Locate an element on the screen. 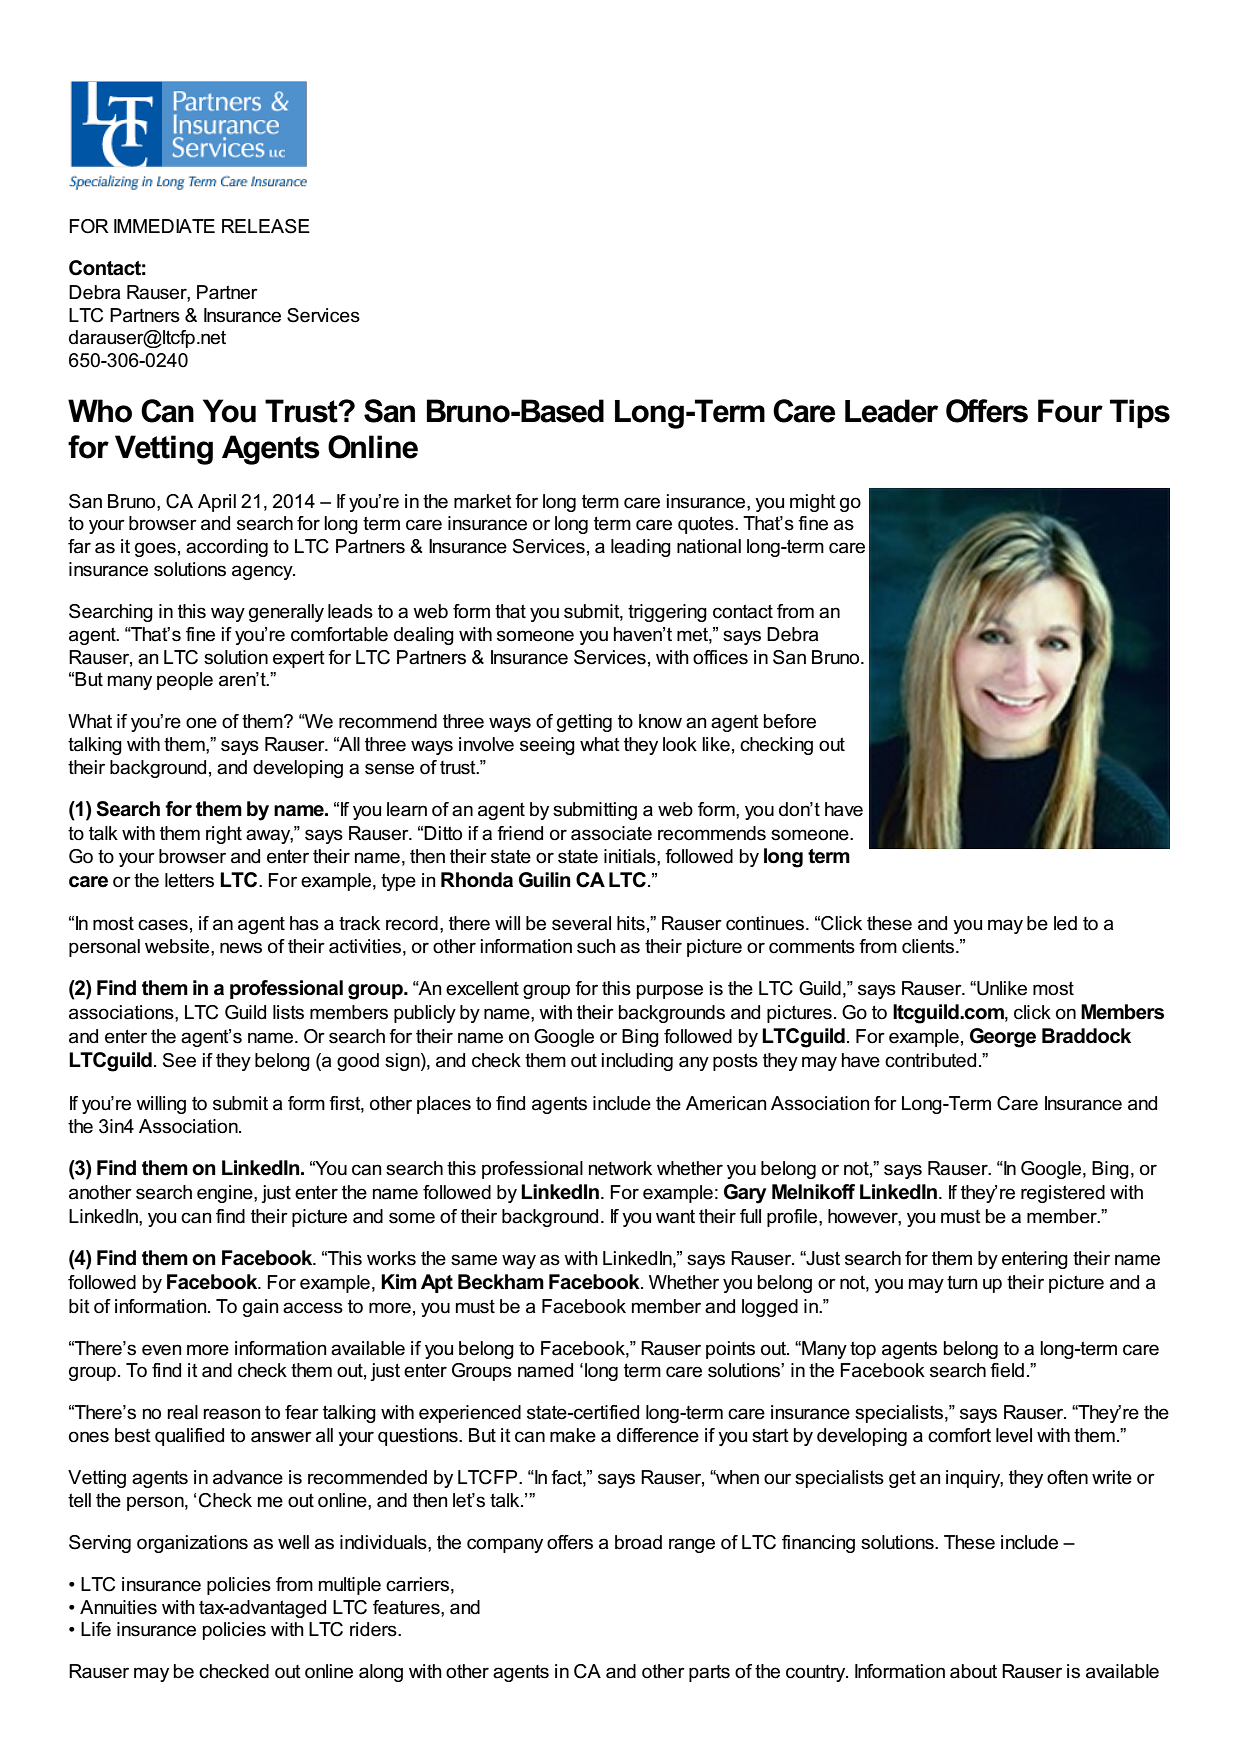  such is located at coordinates (596, 946).
